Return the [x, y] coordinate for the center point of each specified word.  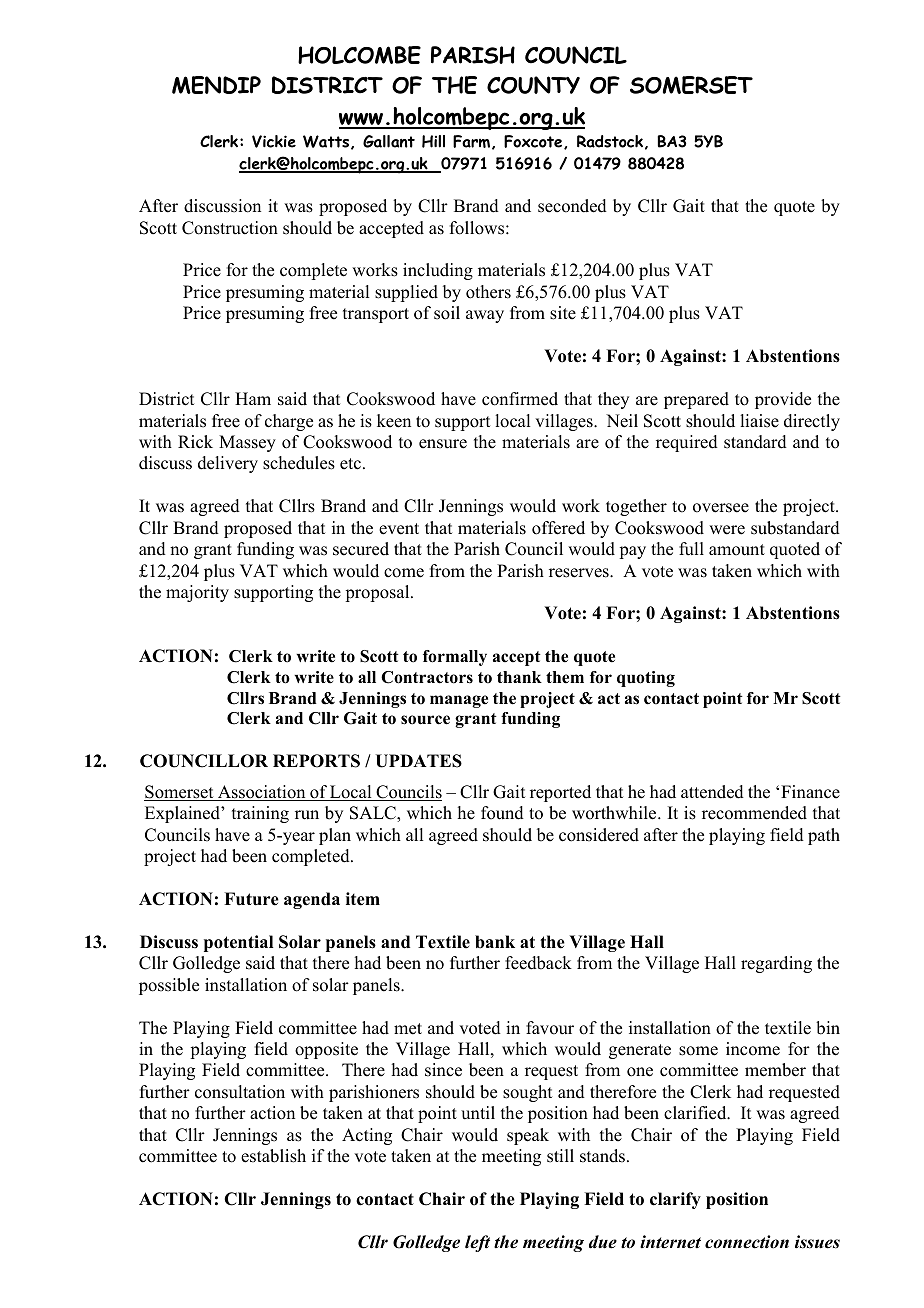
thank [519, 677]
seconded [572, 206]
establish [273, 1156]
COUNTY [533, 85]
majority [197, 593]
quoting [646, 679]
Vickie [274, 141]
